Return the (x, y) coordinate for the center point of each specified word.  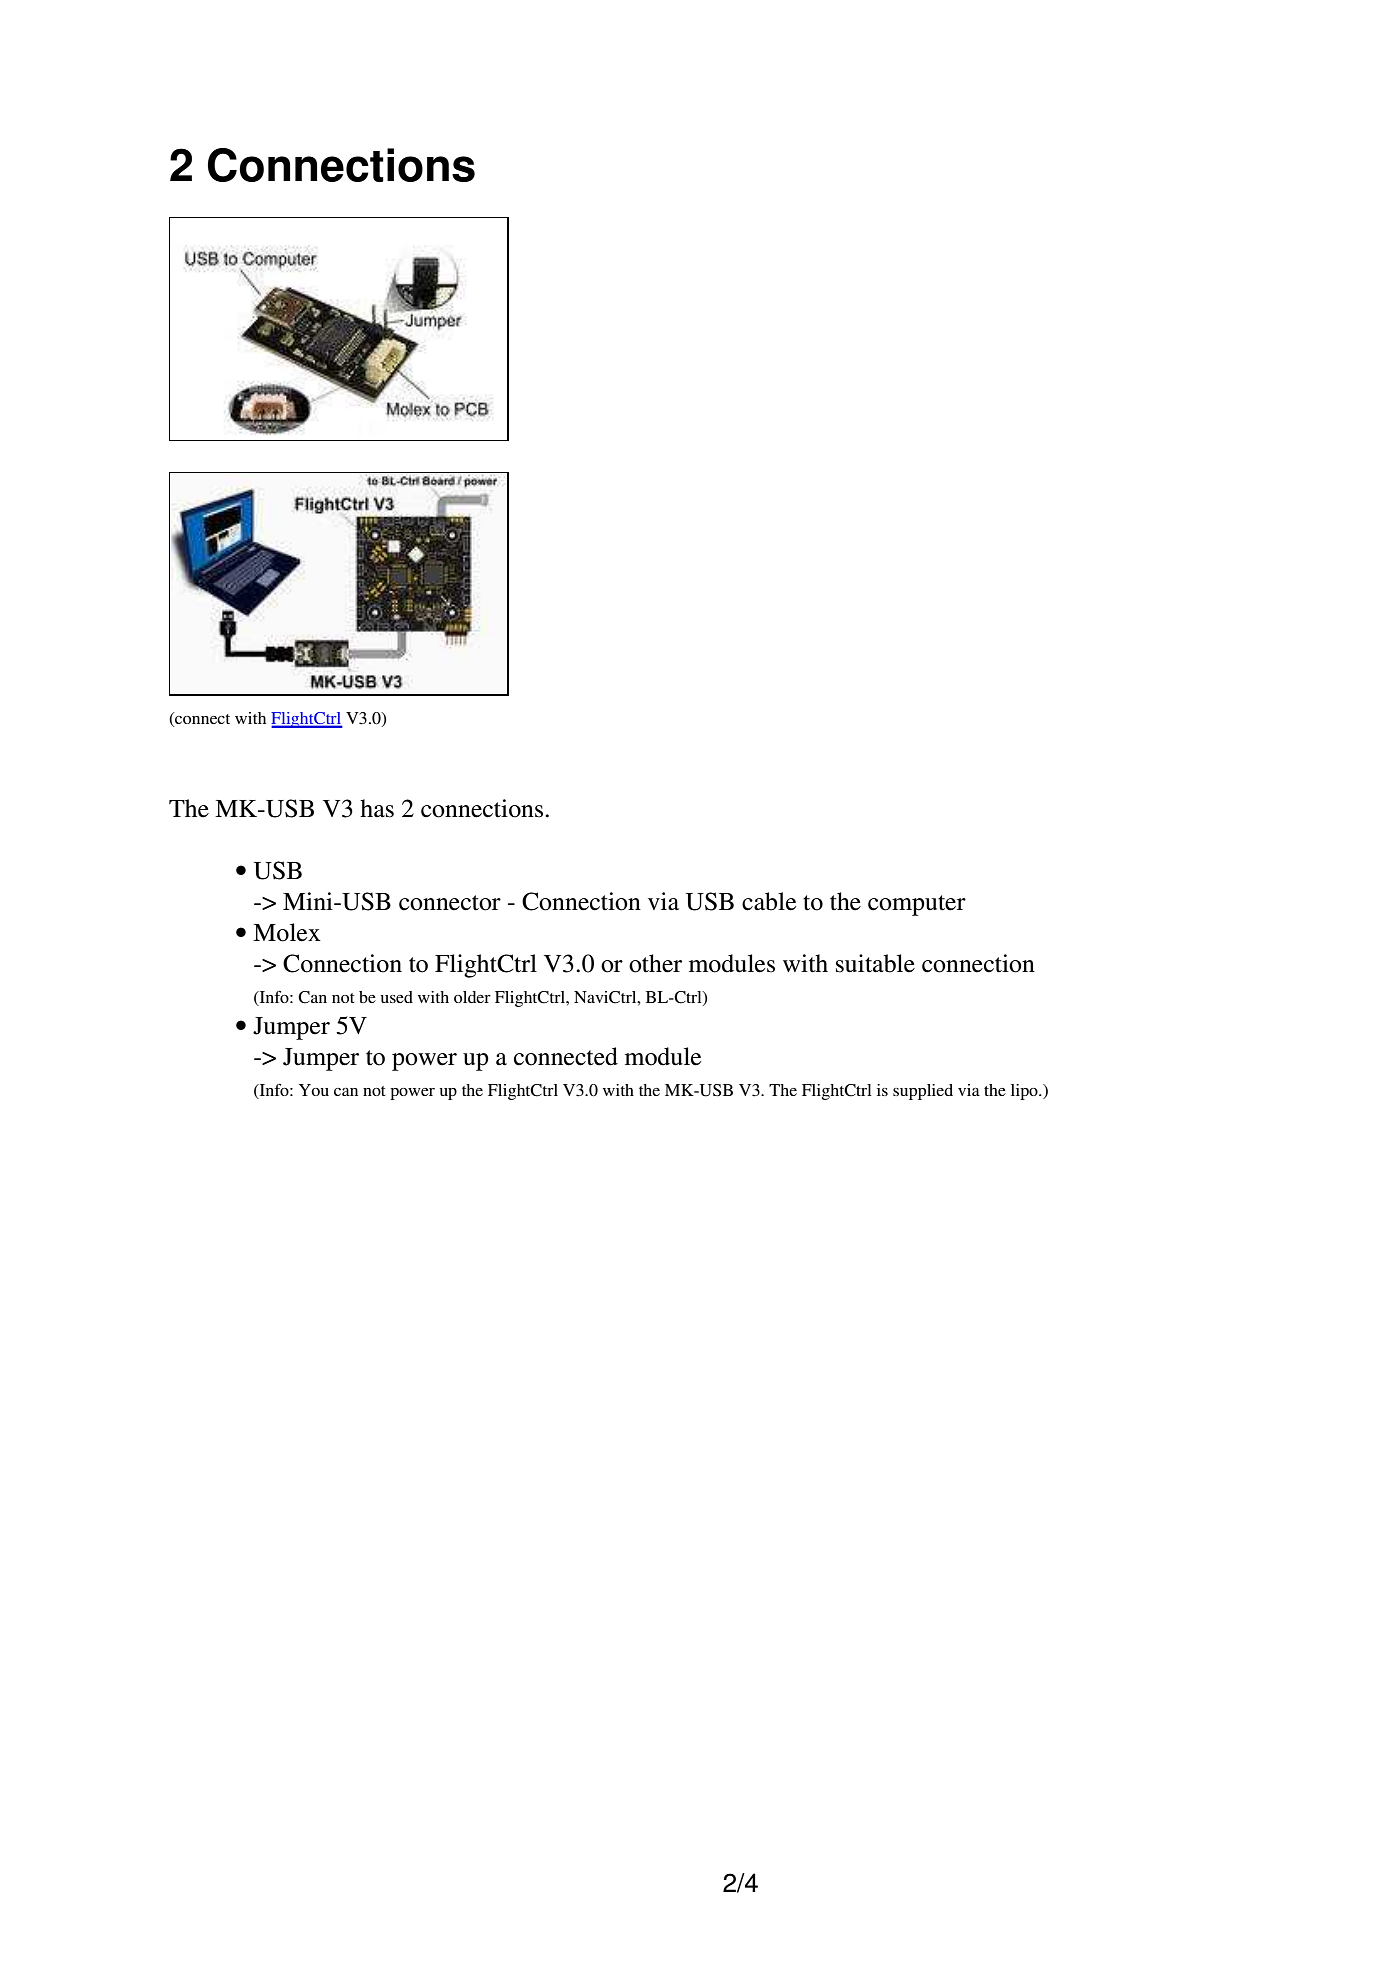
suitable (875, 963)
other (655, 963)
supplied (923, 1092)
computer (917, 905)
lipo (1025, 1092)
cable (769, 901)
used (397, 997)
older (472, 997)
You (314, 1090)
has (377, 808)
